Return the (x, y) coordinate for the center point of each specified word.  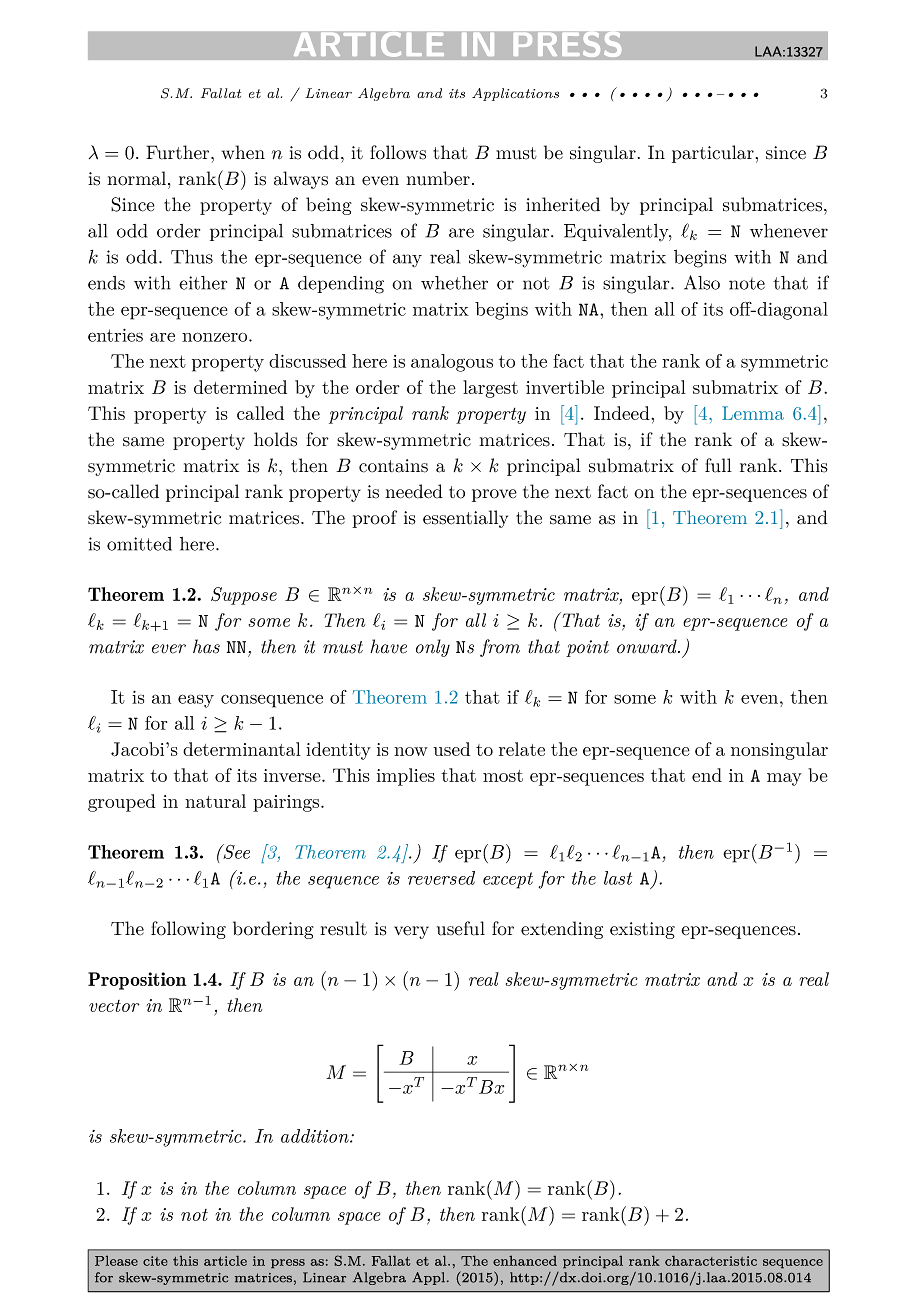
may (784, 779)
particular (713, 154)
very (411, 932)
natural (215, 801)
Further (179, 152)
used (451, 749)
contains (393, 466)
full (718, 465)
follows (398, 152)
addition (316, 1136)
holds (275, 439)
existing (642, 930)
